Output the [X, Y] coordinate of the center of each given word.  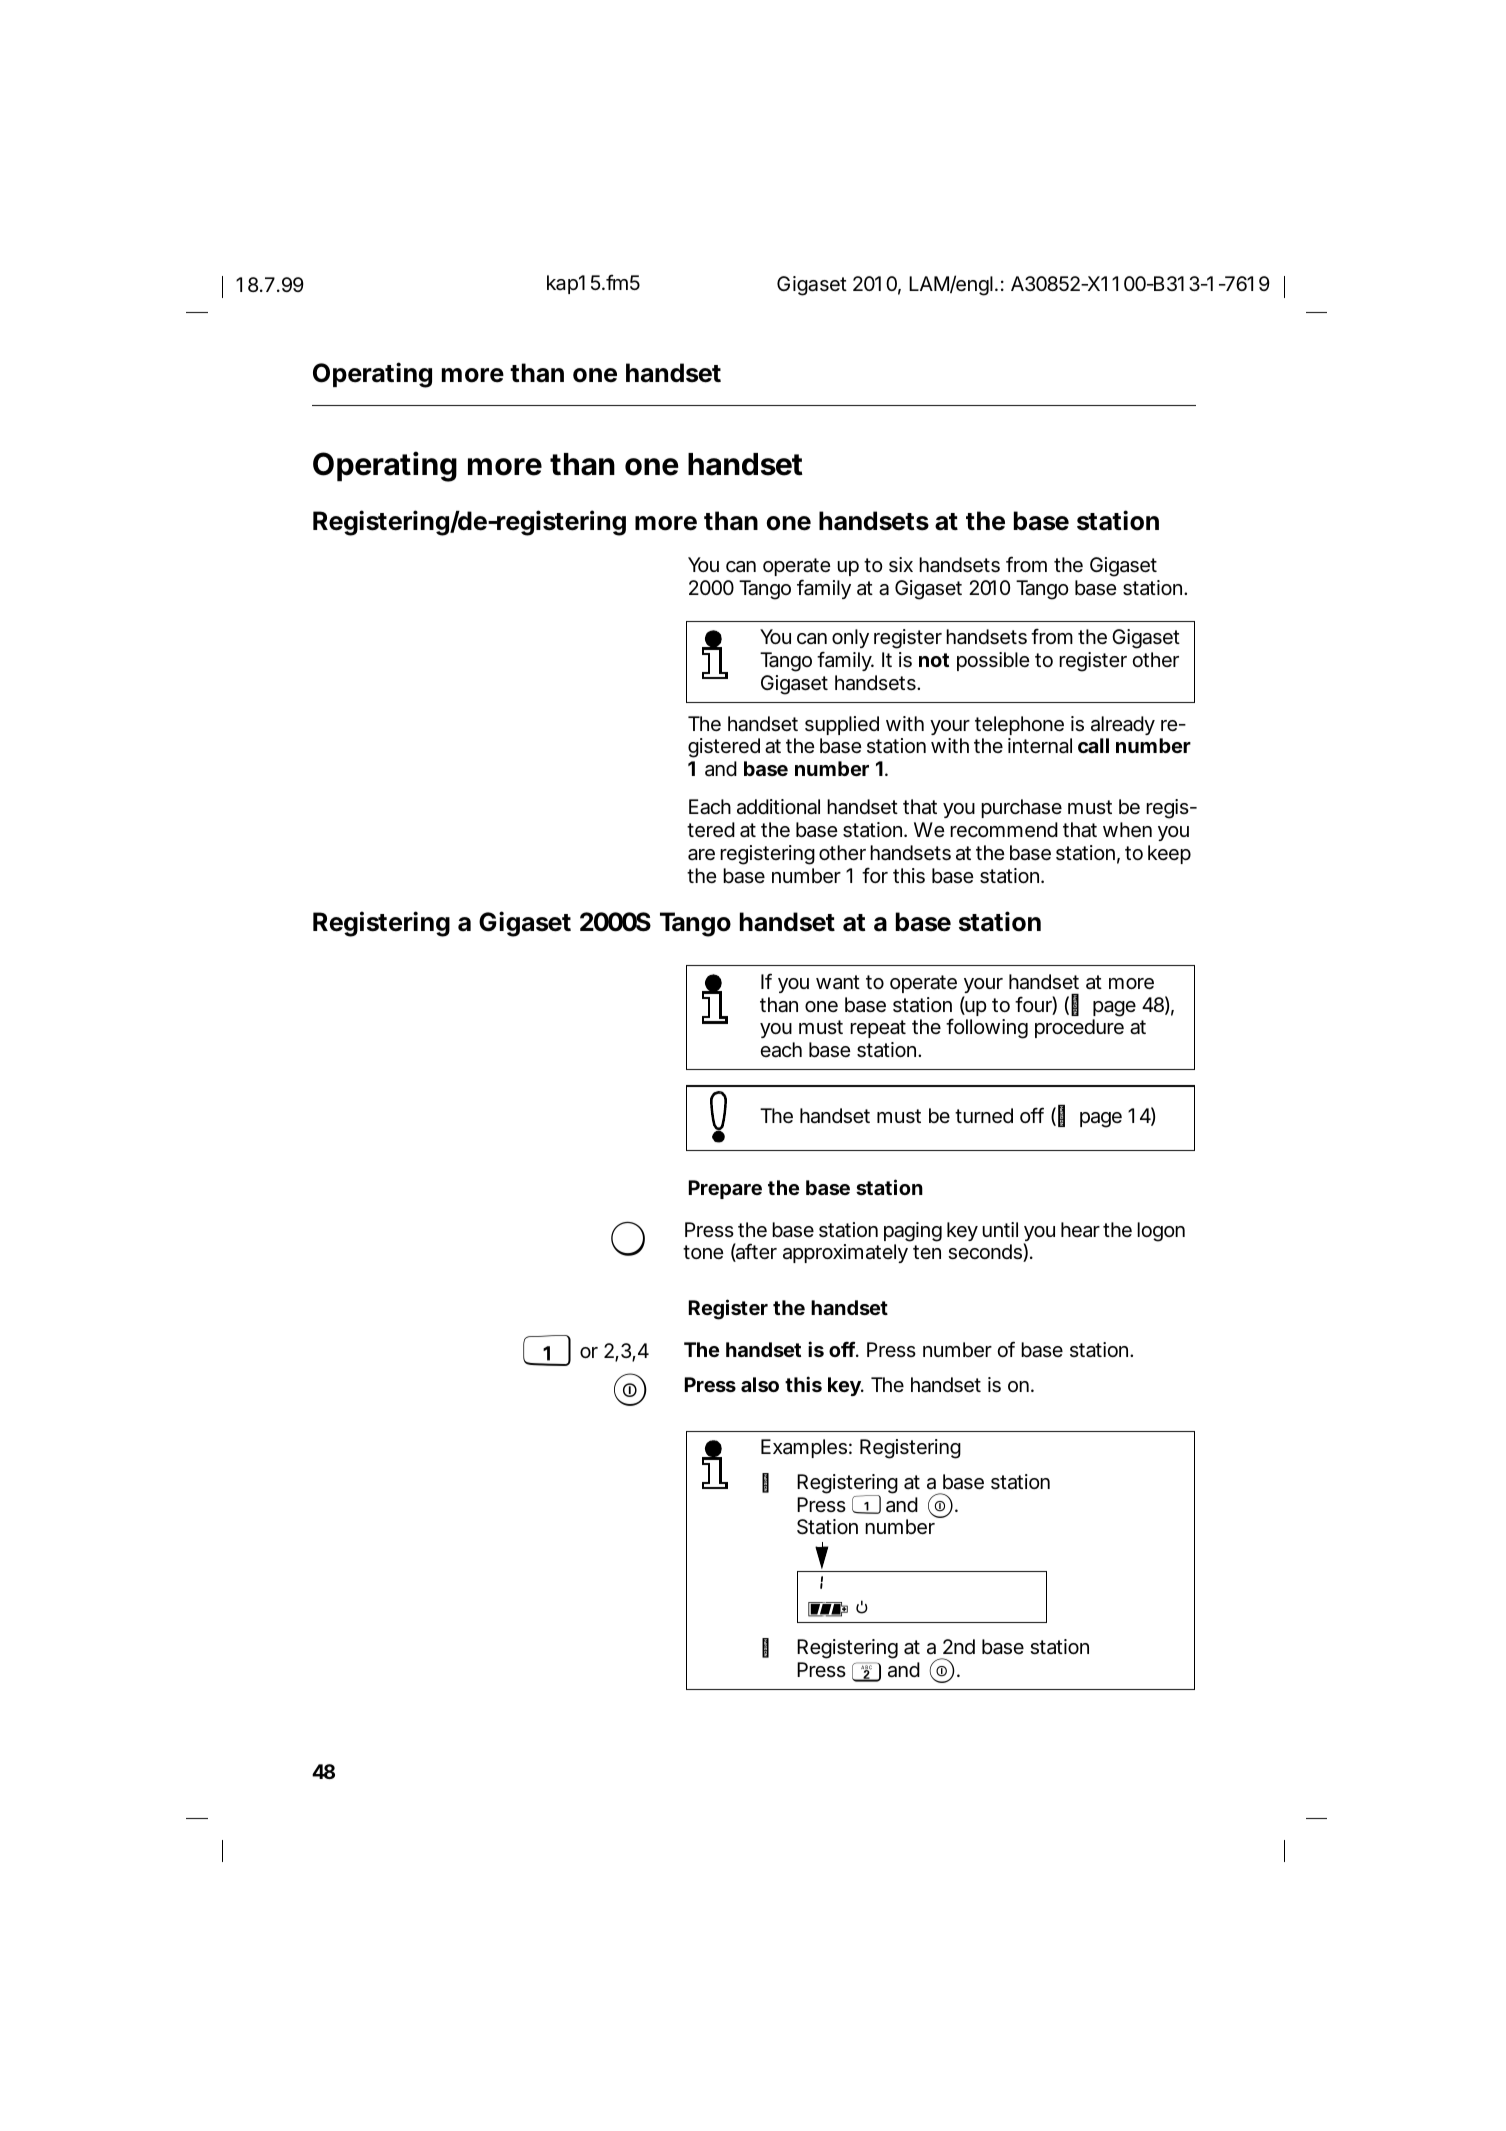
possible [993, 661]
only [850, 638]
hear [1080, 1230]
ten [927, 1252]
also [760, 1384]
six [901, 565]
